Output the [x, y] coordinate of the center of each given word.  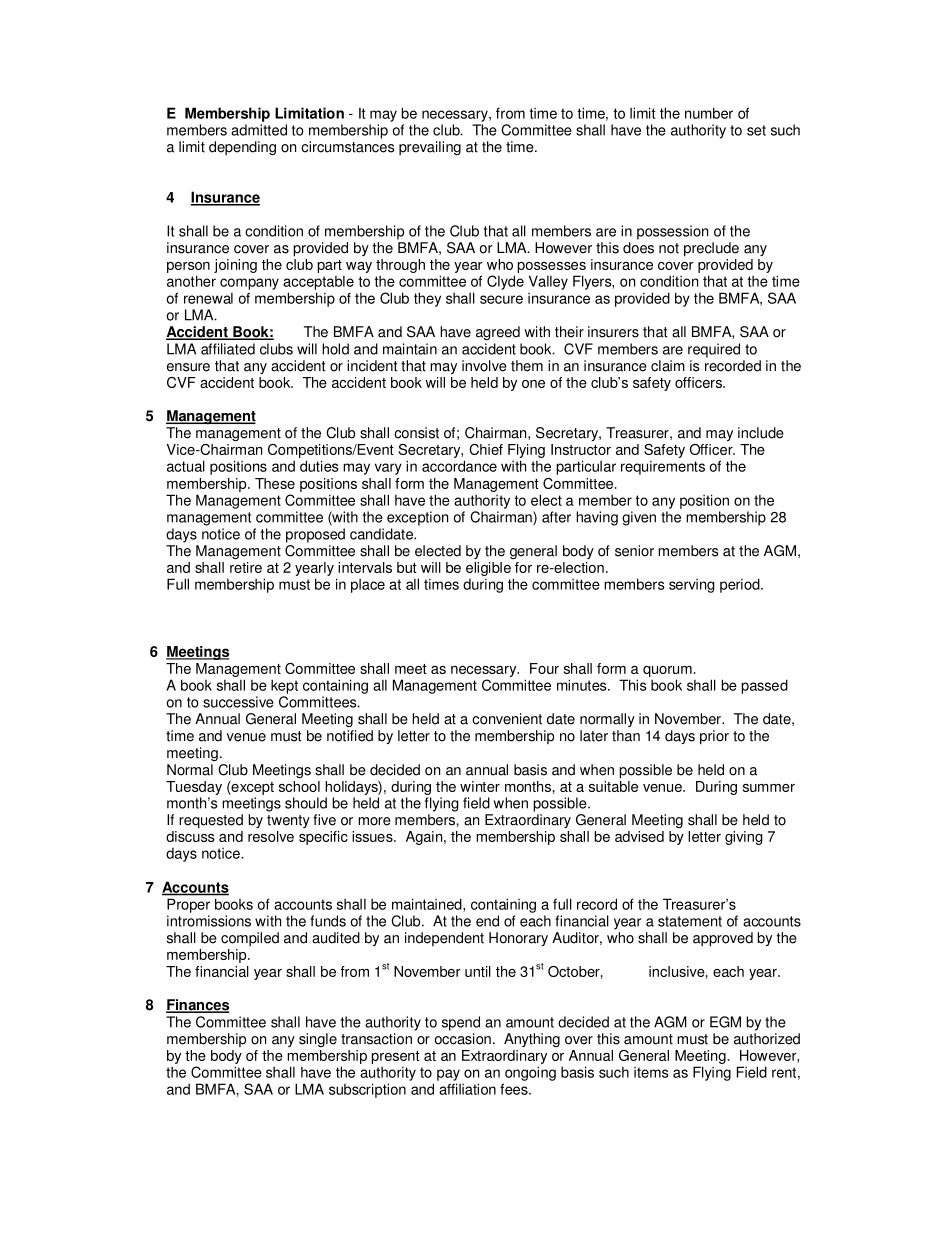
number [709, 113]
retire [246, 567]
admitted [259, 130]
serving [692, 586]
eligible [488, 569]
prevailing [430, 148]
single [318, 1040]
